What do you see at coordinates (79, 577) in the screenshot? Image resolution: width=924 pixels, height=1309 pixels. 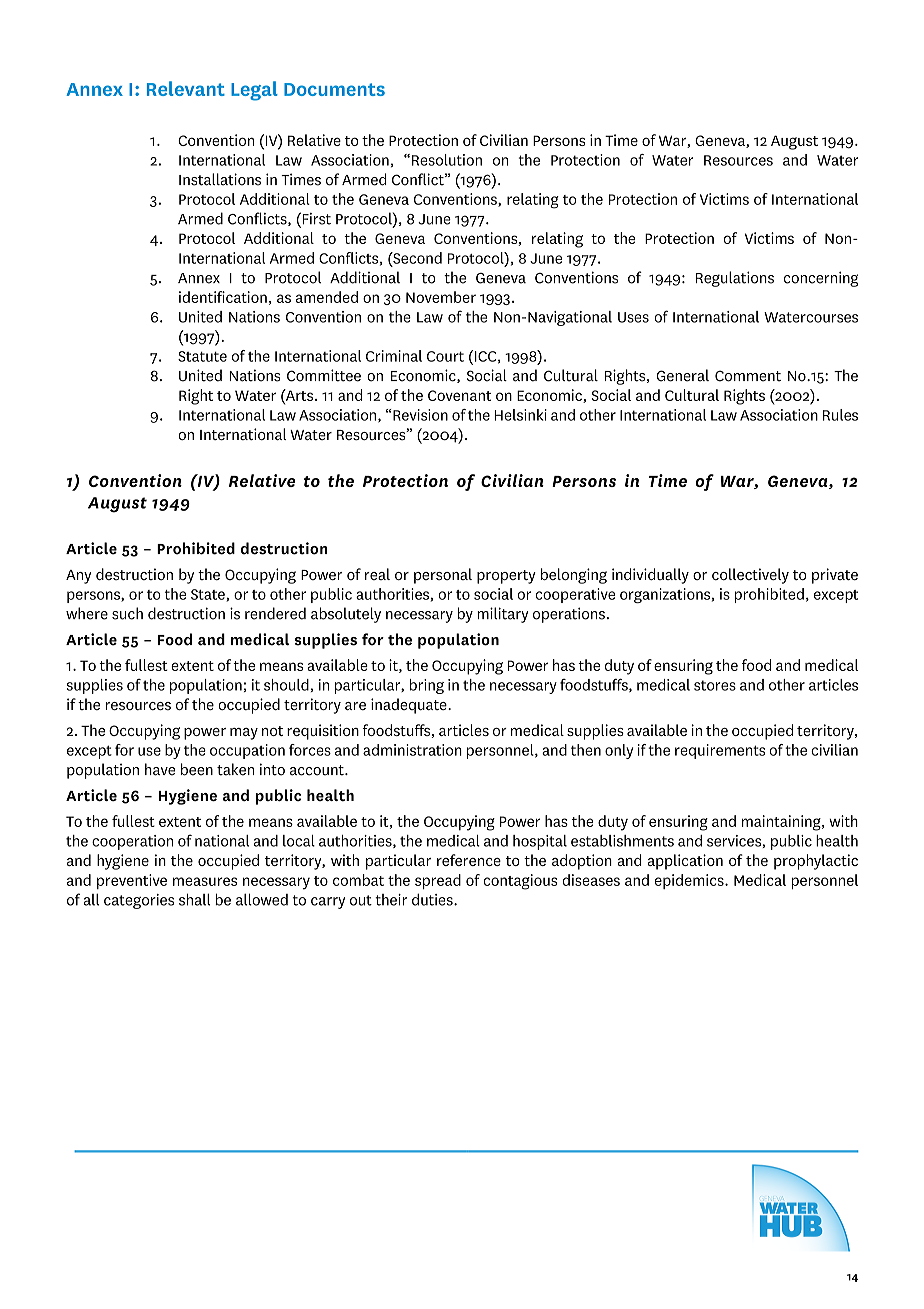 I see `Any` at bounding box center [79, 577].
